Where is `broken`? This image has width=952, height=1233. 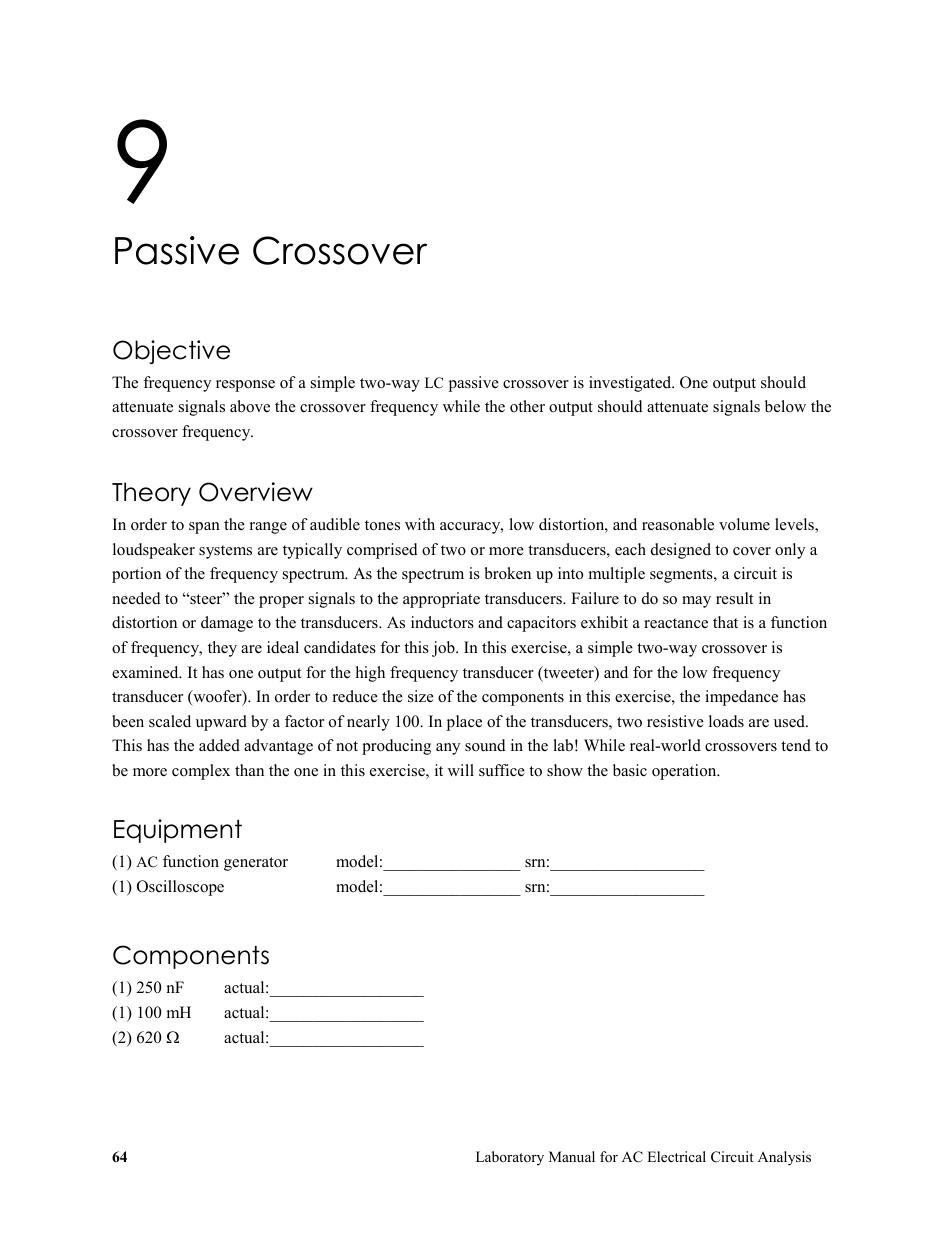
broken is located at coordinates (507, 573).
